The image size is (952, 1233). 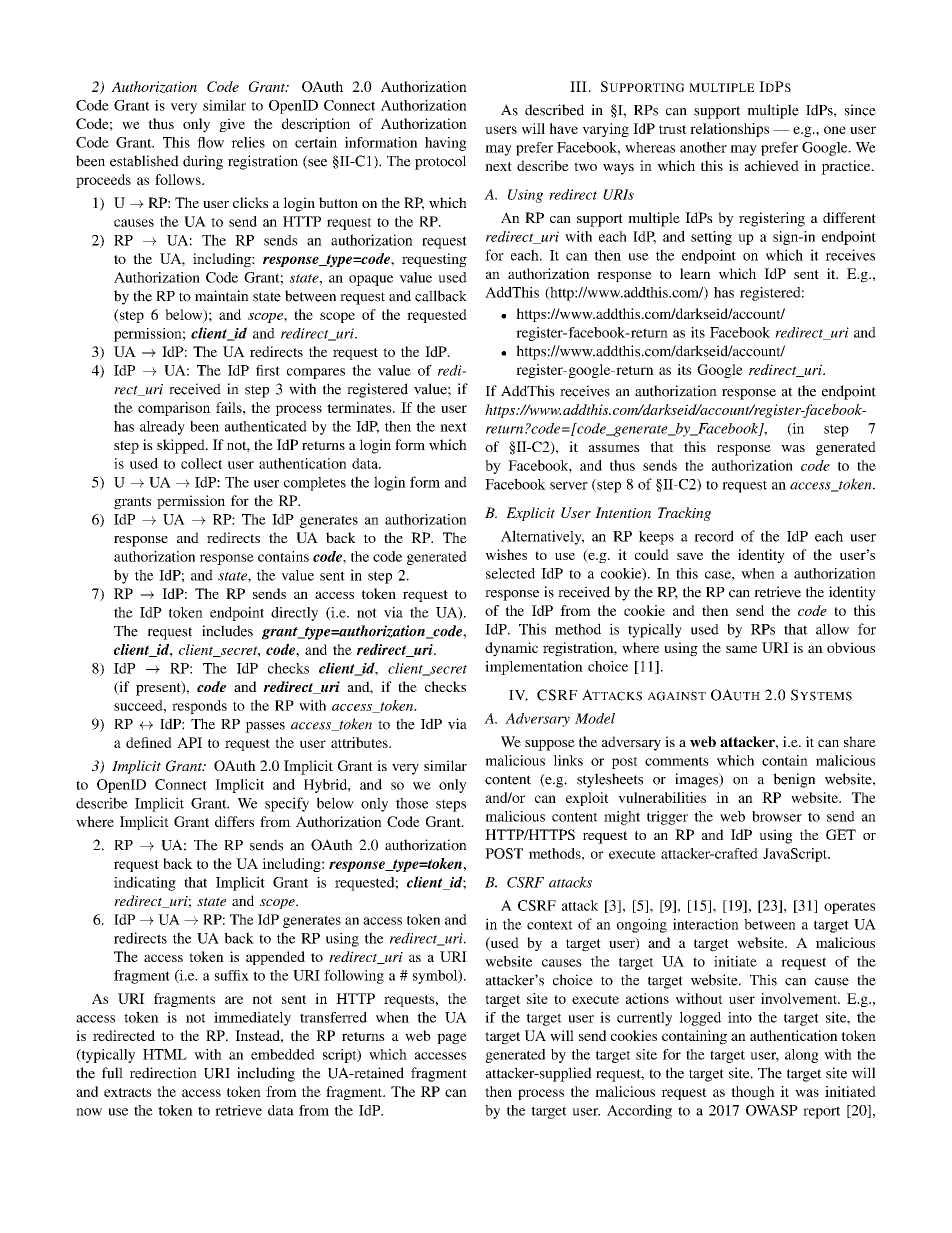 What do you see at coordinates (550, 745) in the image?
I see `suppose` at bounding box center [550, 745].
